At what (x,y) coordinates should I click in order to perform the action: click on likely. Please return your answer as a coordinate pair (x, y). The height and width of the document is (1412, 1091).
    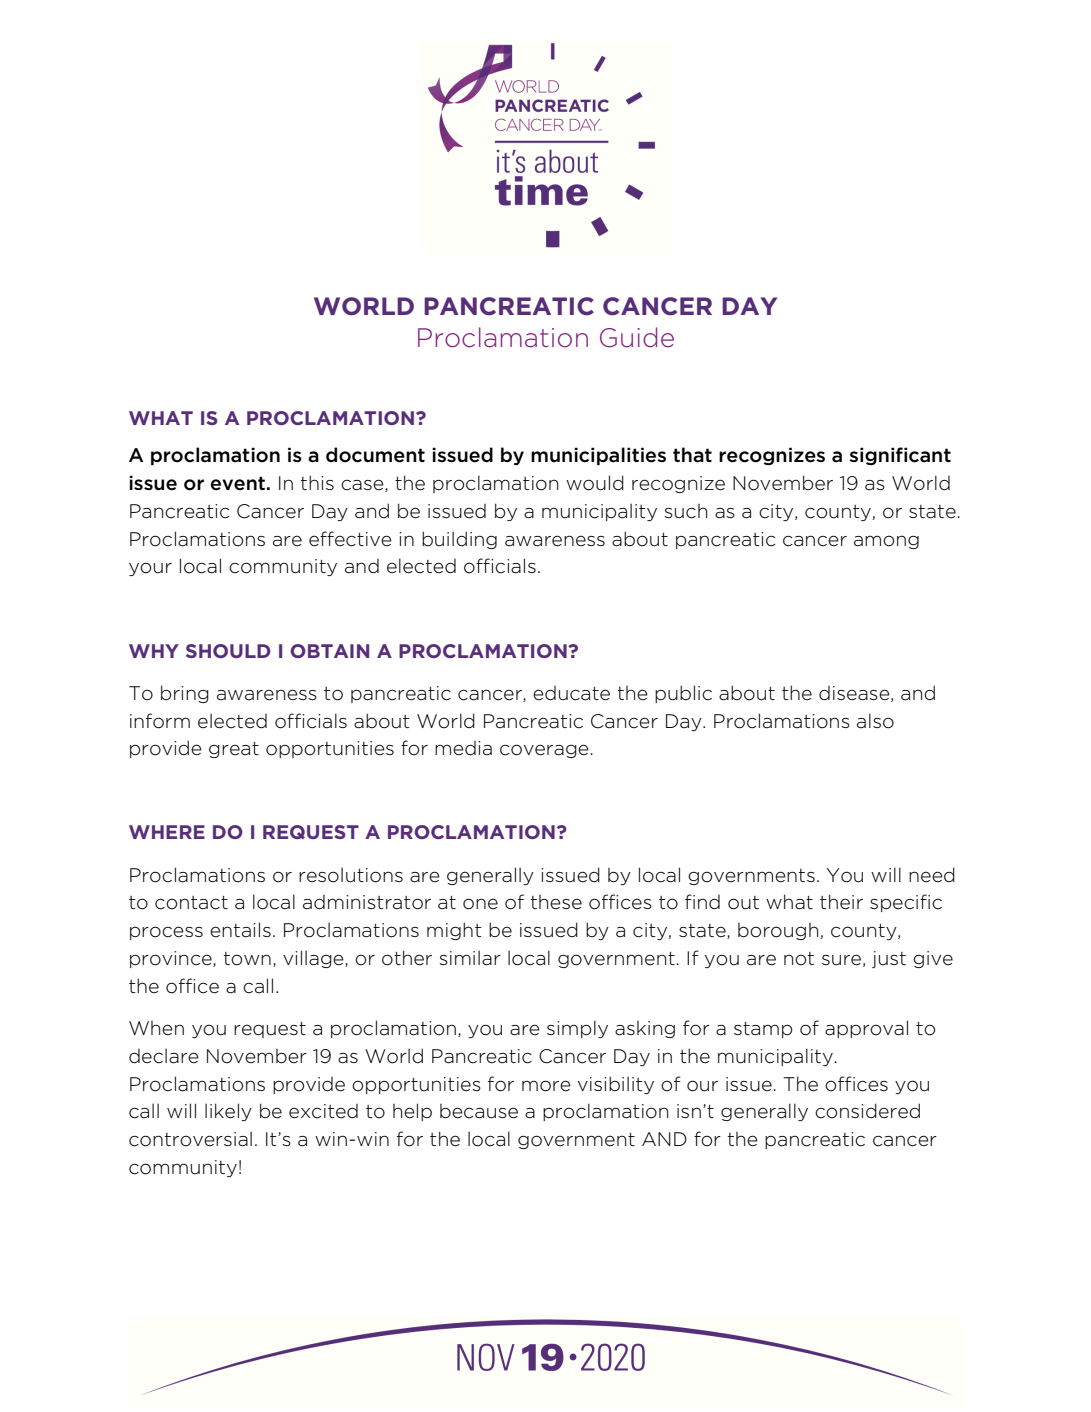
    Looking at the image, I should click on (228, 1112).
